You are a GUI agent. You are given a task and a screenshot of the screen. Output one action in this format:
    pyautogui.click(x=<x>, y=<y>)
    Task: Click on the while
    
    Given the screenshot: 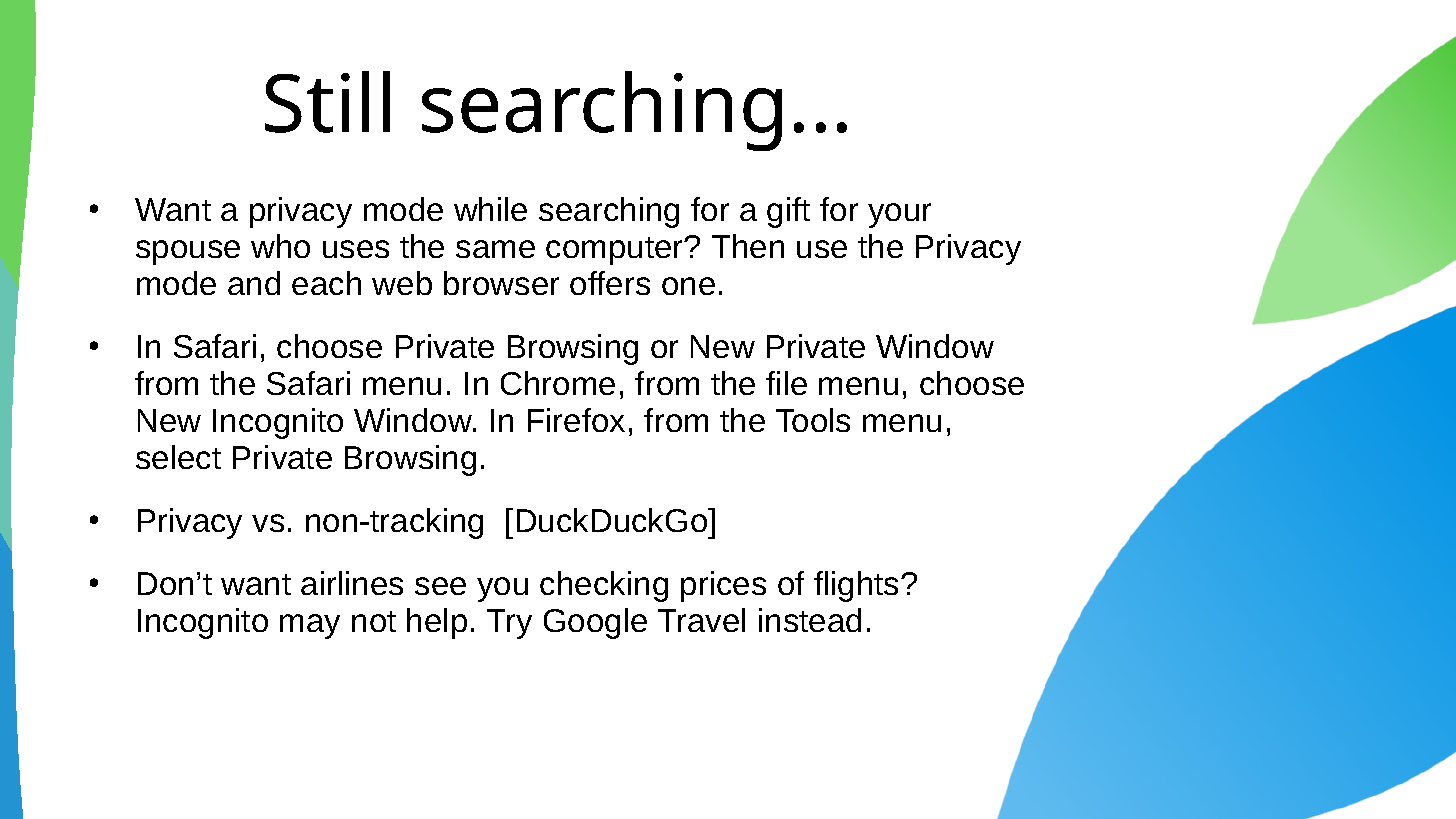 What is the action you would take?
    pyautogui.click(x=490, y=209)
